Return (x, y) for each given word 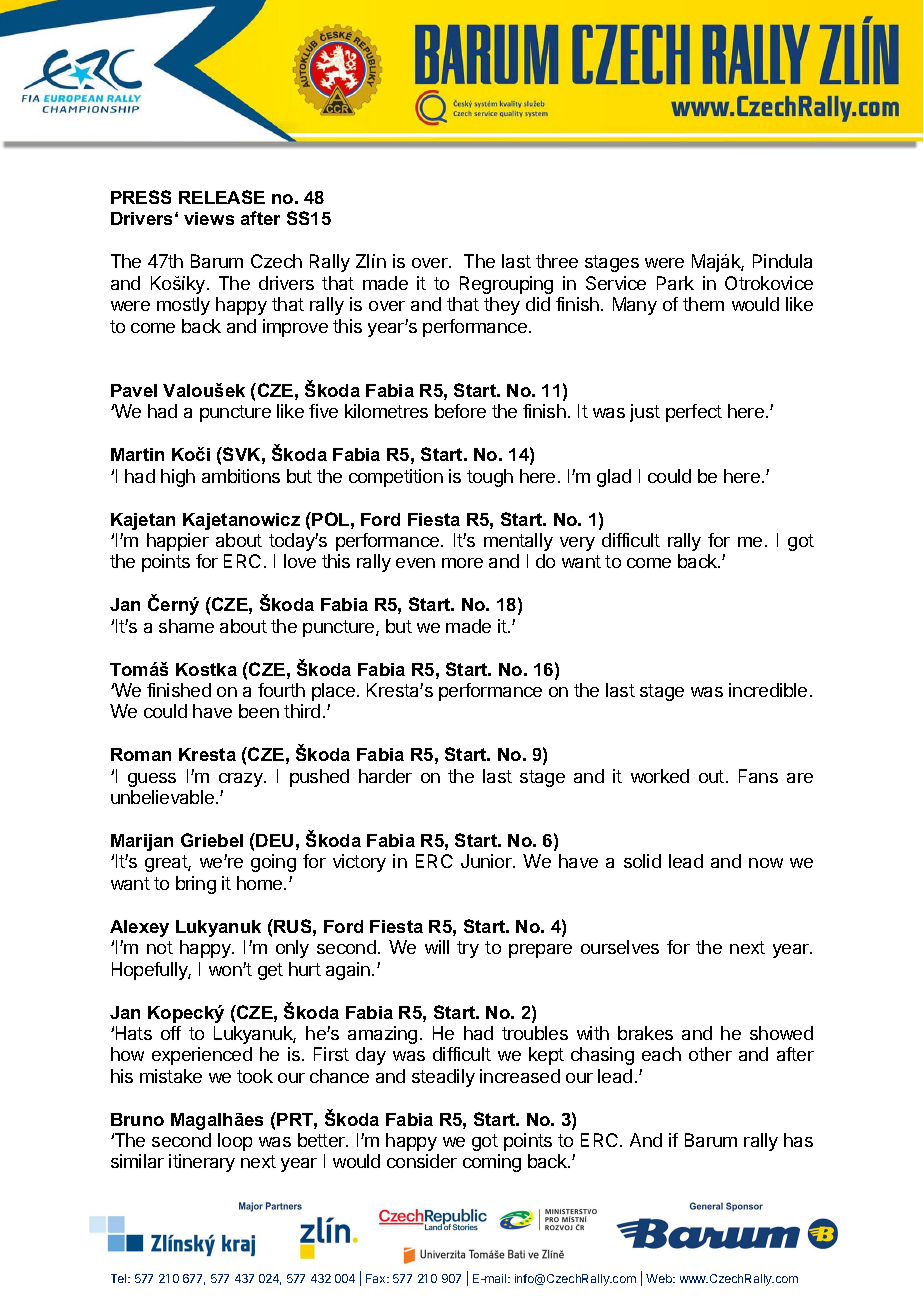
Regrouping (506, 285)
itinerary (202, 1163)
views (209, 218)
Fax (377, 1278)
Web (660, 1278)
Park (675, 283)
